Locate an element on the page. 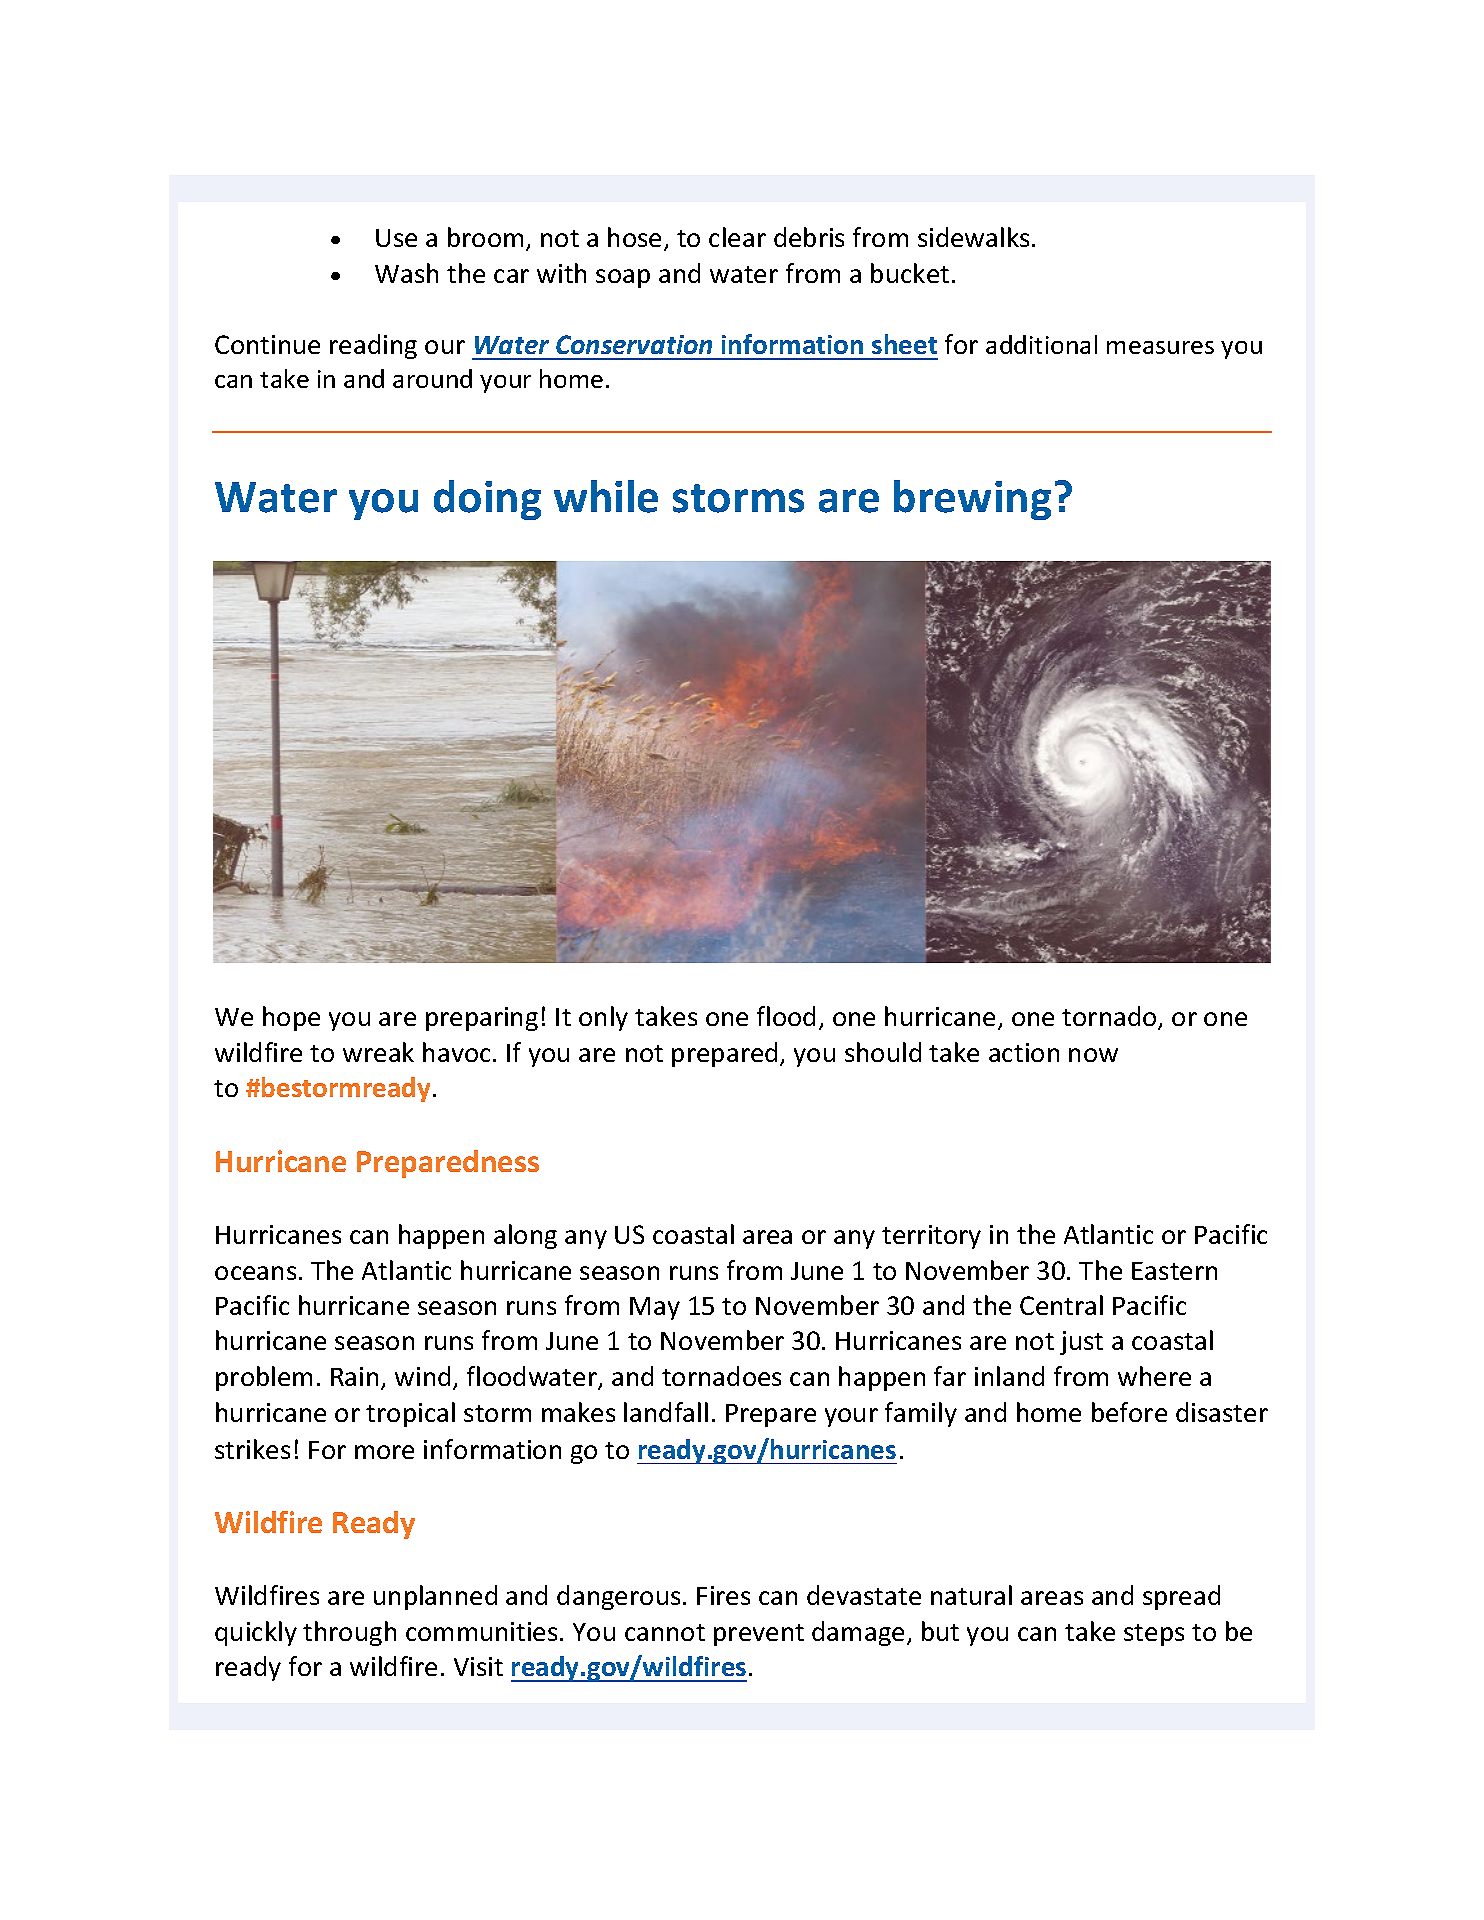 Image resolution: width=1484 pixels, height=1920 pixels. Eastern is located at coordinates (1174, 1271).
